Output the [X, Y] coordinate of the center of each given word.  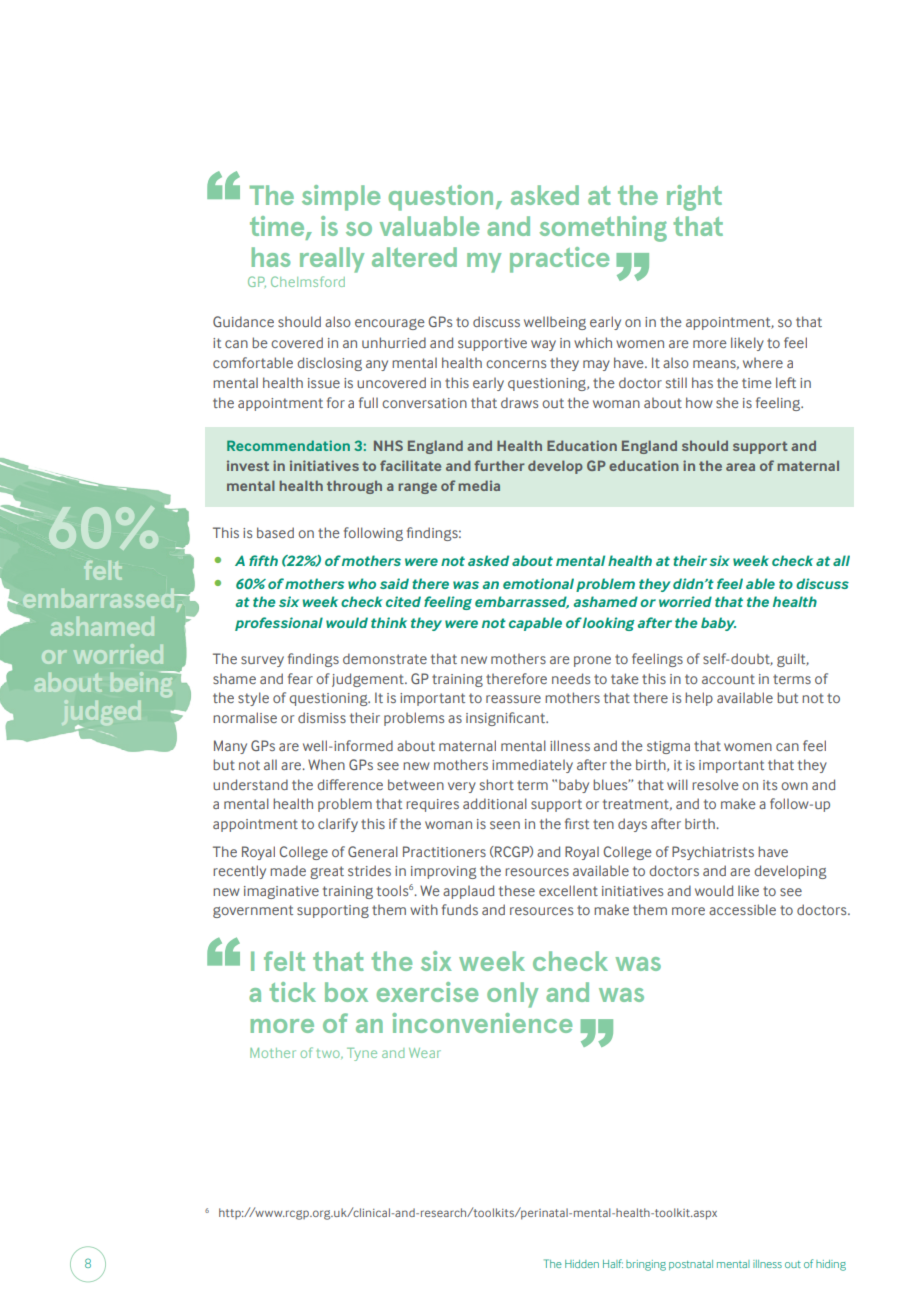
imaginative [281, 892]
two [329, 1054]
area [740, 467]
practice [559, 260]
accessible [742, 909]
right [694, 198]
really [332, 260]
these [517, 890]
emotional [538, 583]
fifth [263, 560]
